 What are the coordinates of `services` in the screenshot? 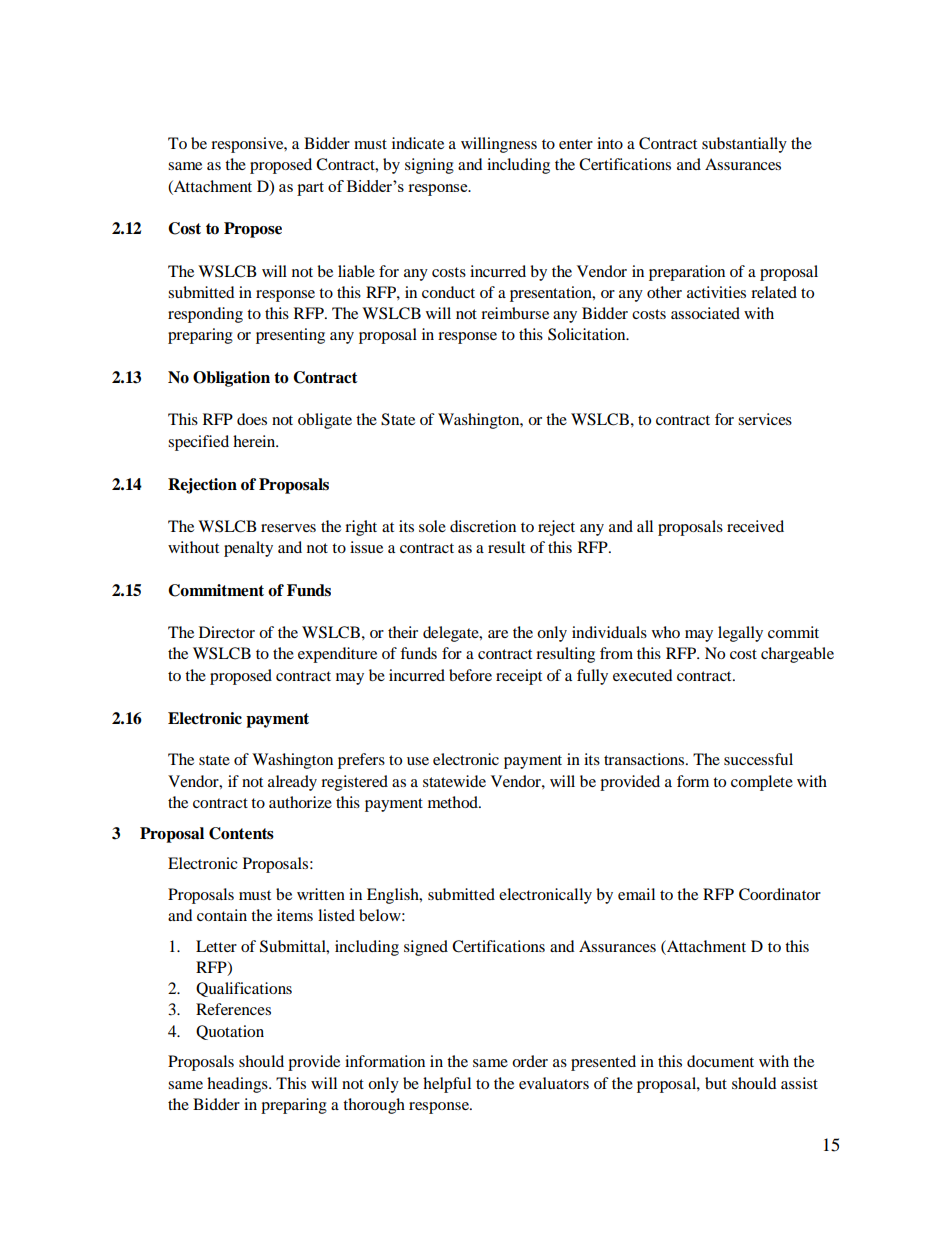 It's located at (765, 419).
